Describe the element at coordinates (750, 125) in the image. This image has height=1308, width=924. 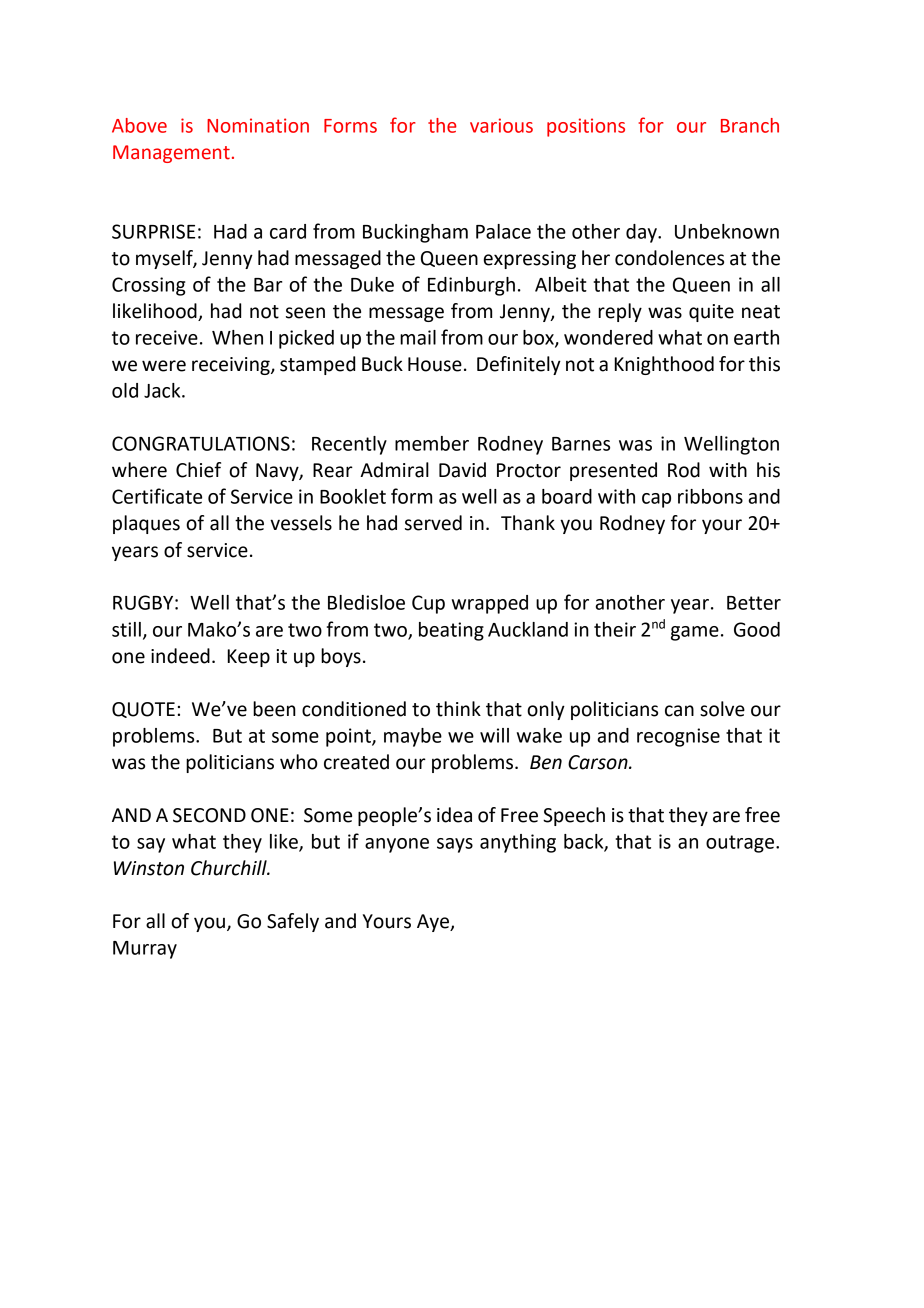
I see `Branch` at that location.
